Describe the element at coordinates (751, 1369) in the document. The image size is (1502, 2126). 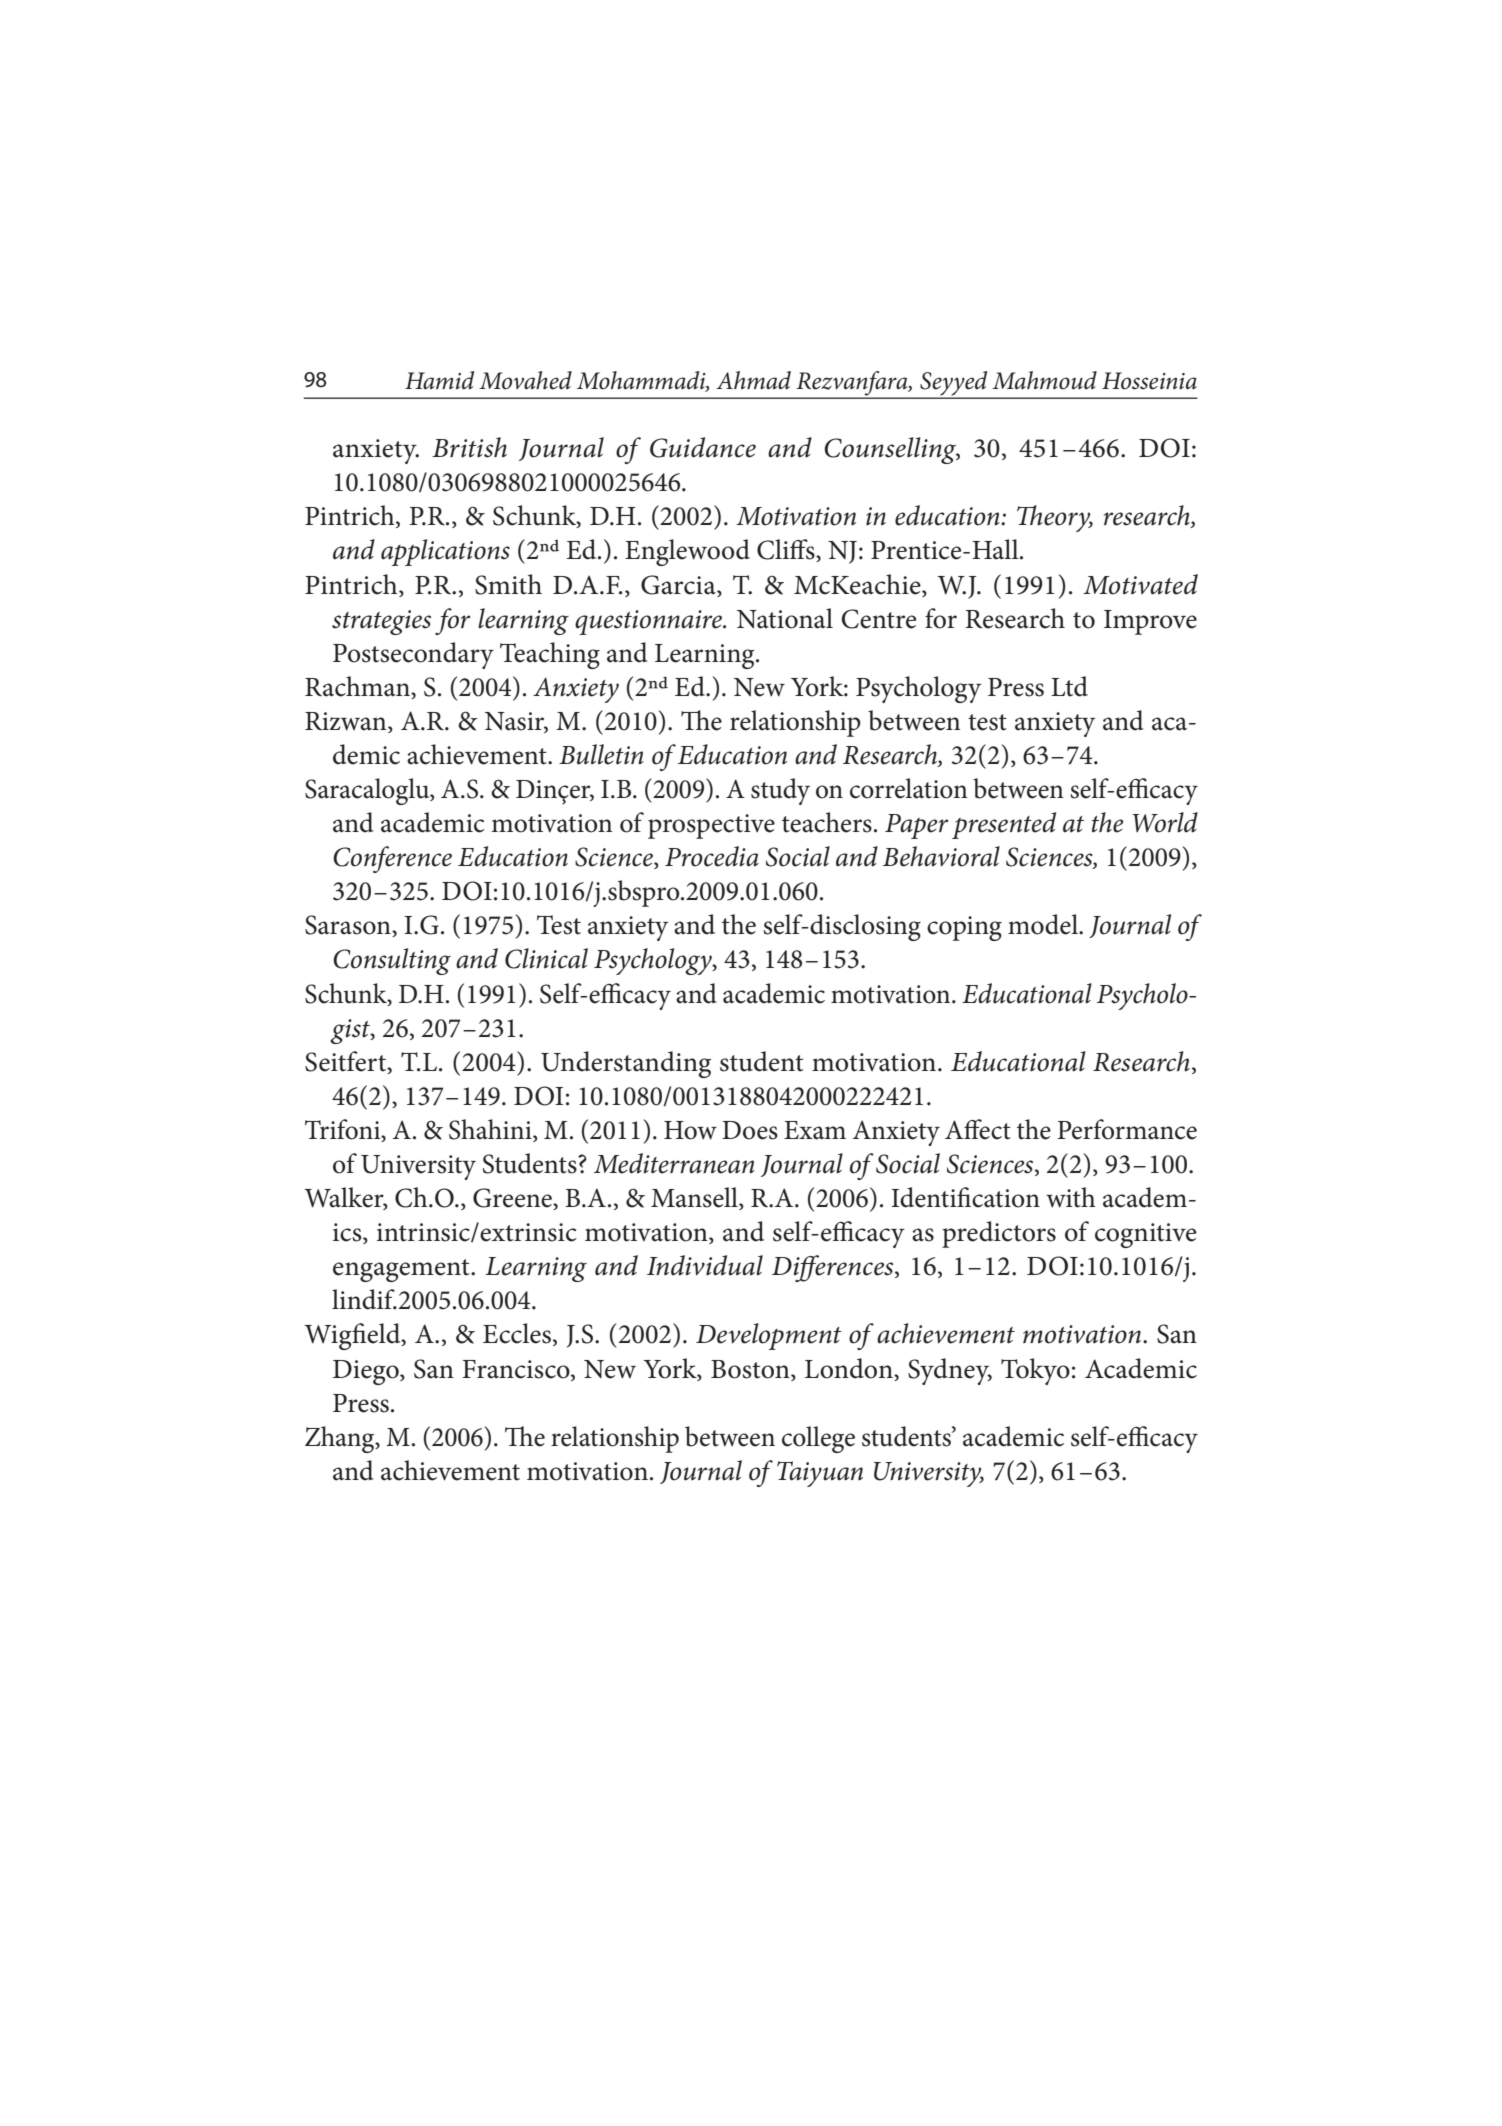
I see `Boston` at that location.
